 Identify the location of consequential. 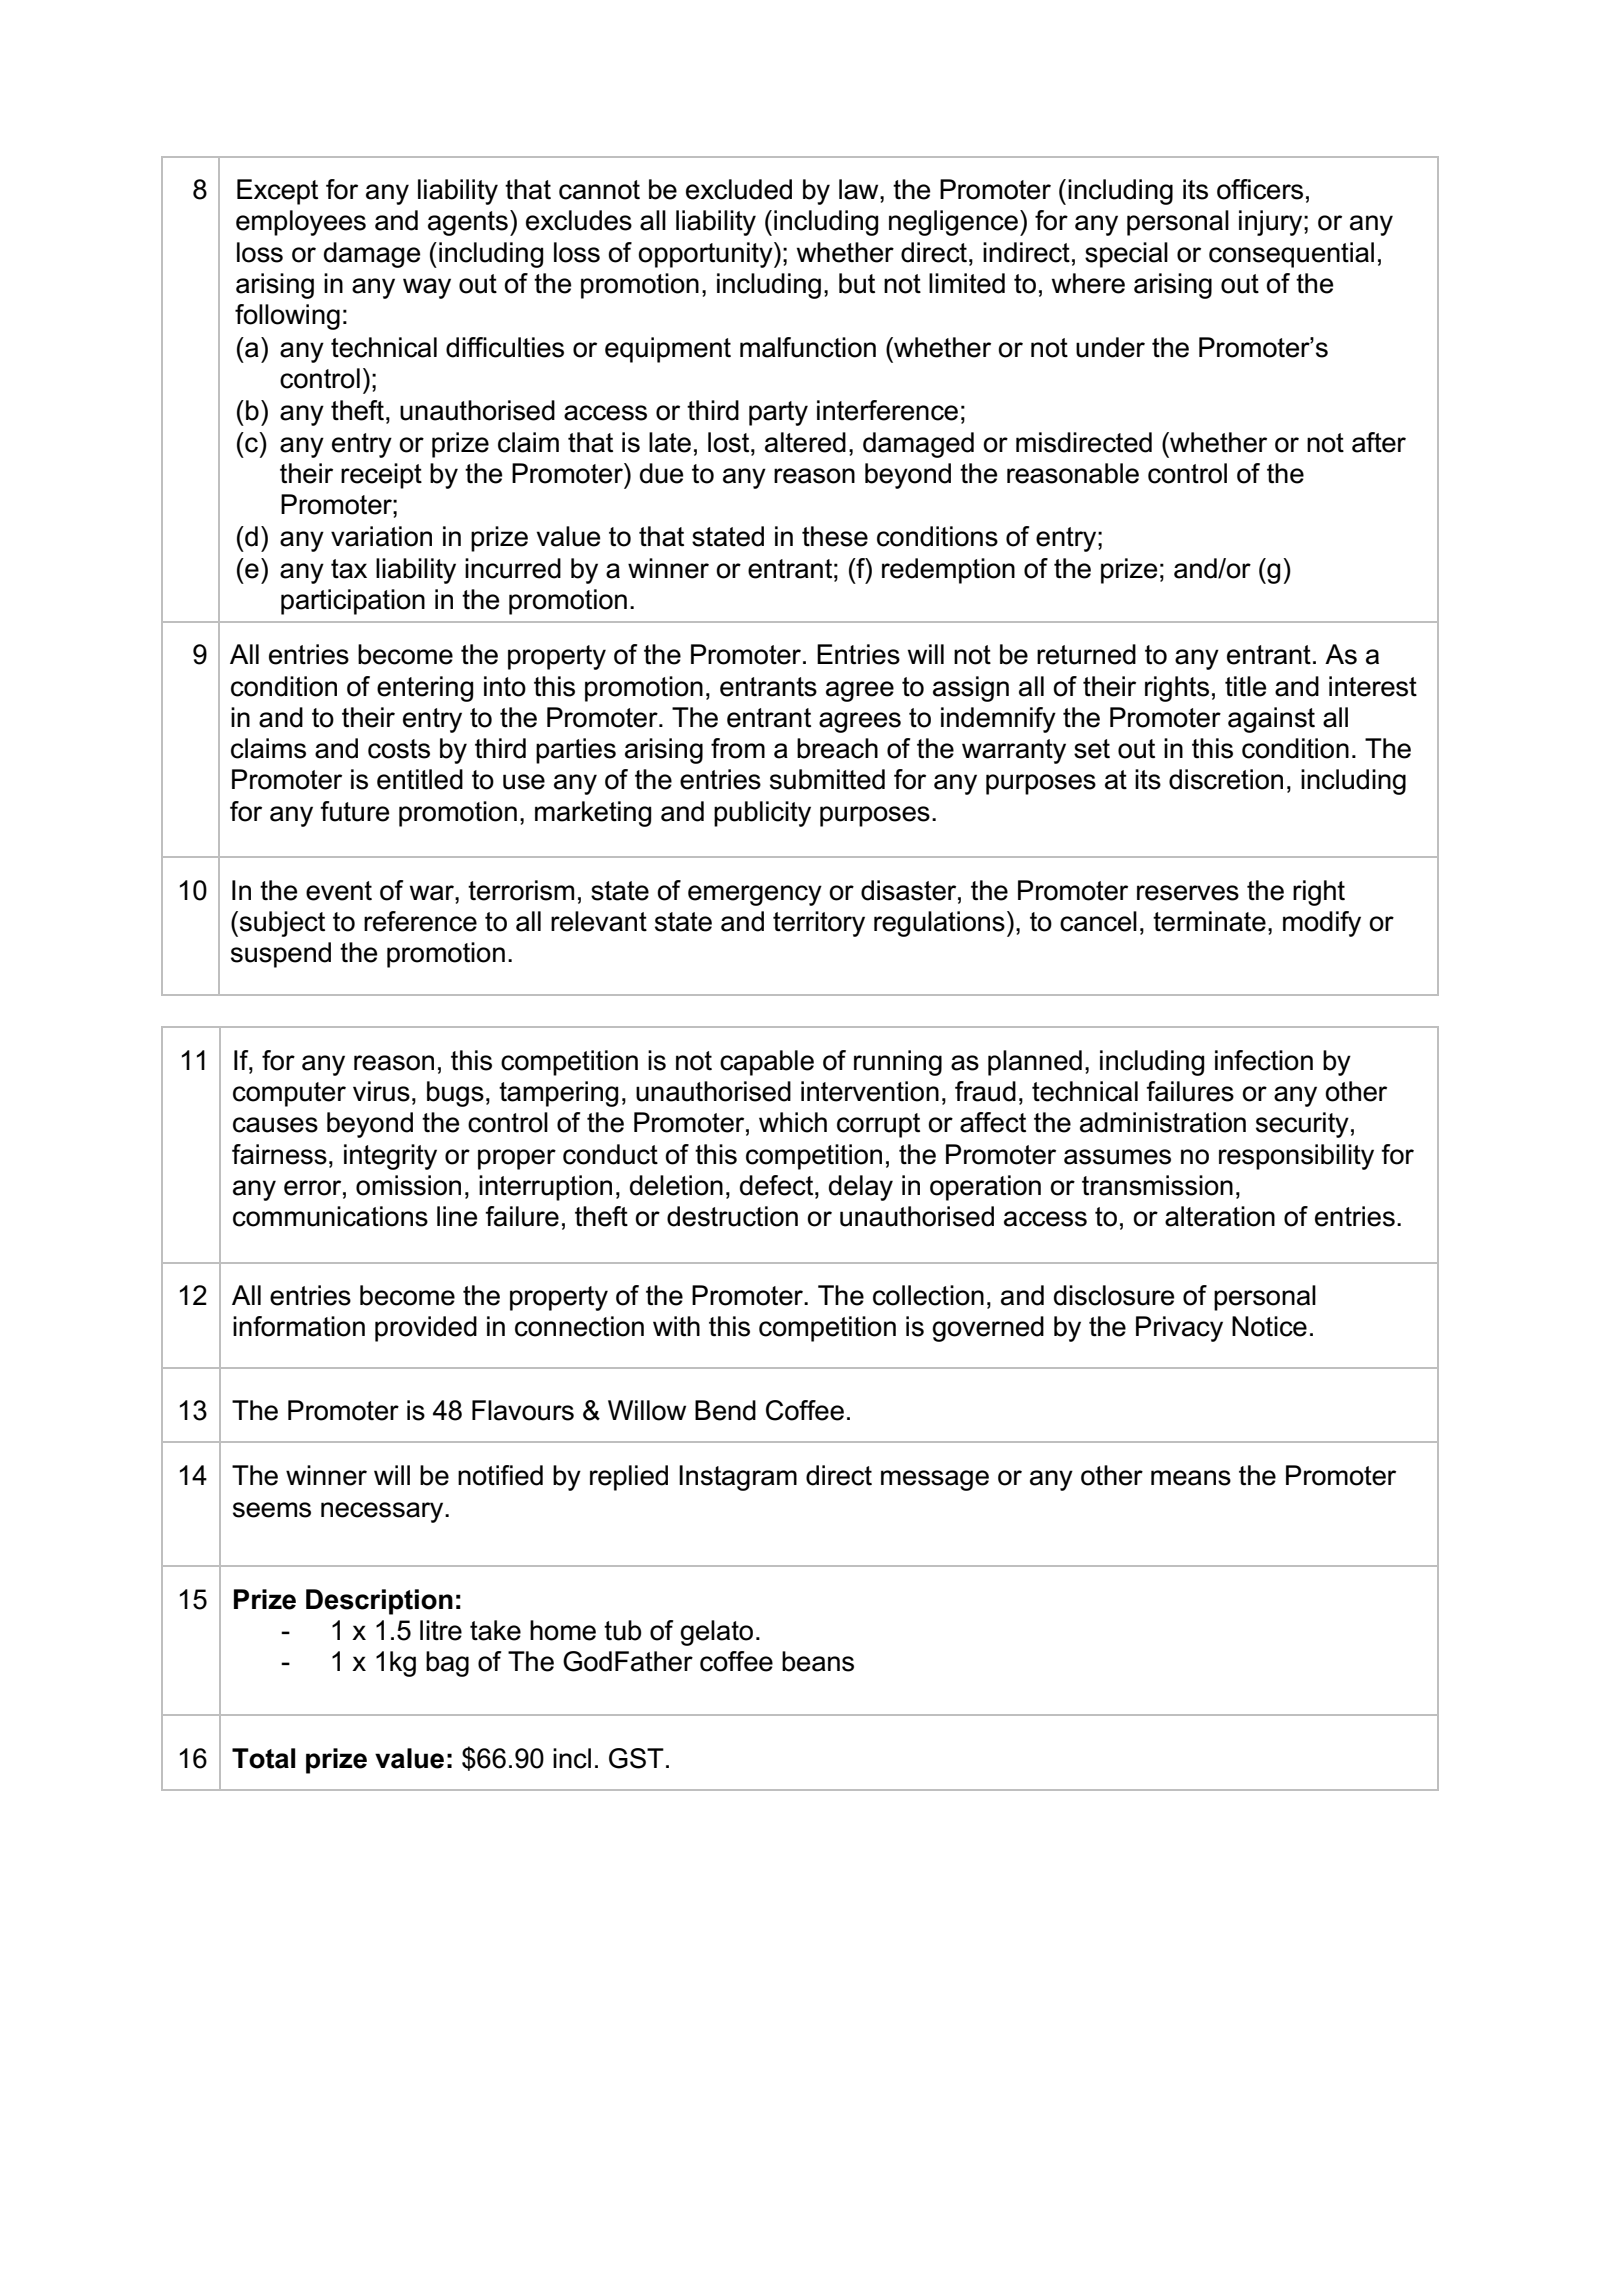
(1291, 255).
